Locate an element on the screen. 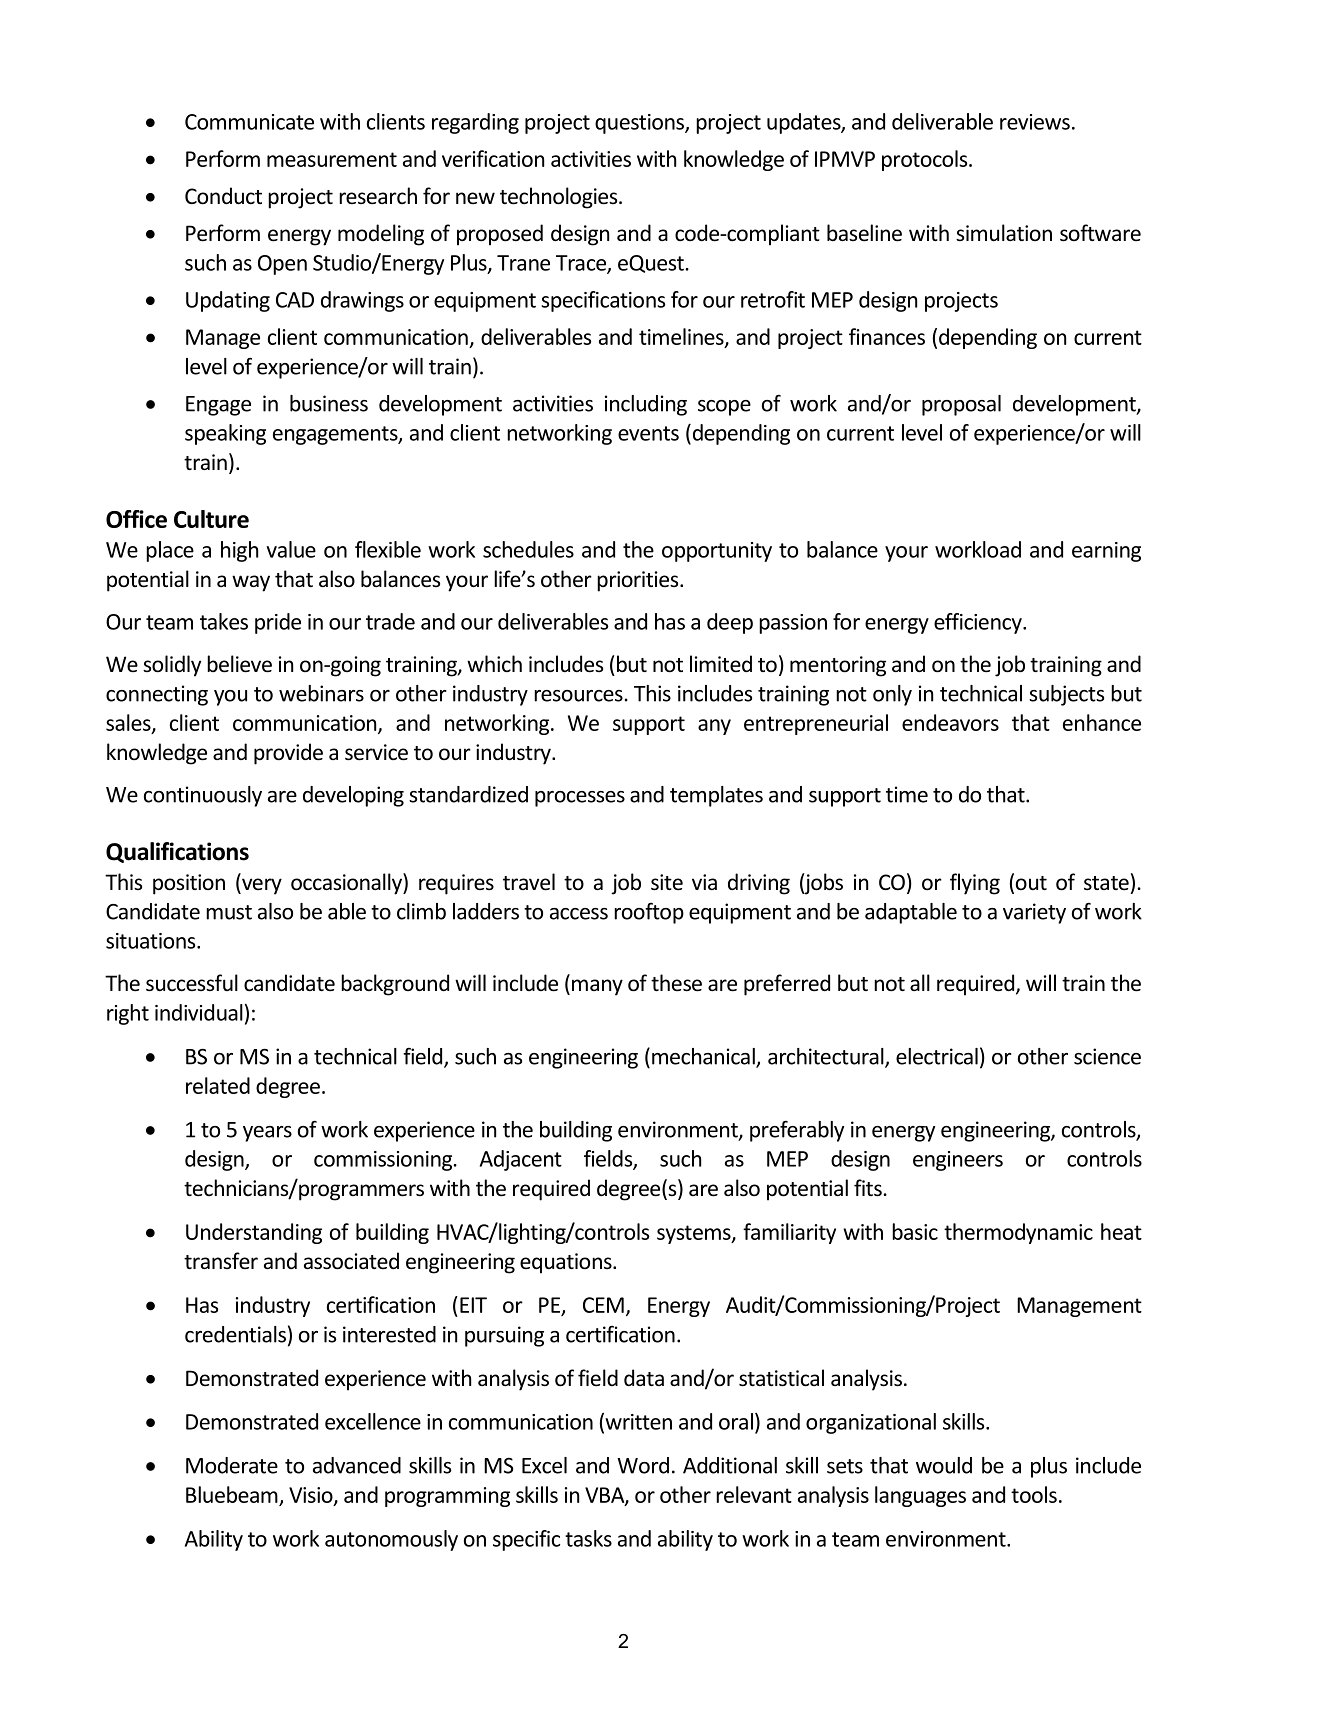 The height and width of the screenshot is (1731, 1338). electrical is located at coordinates (937, 1056).
